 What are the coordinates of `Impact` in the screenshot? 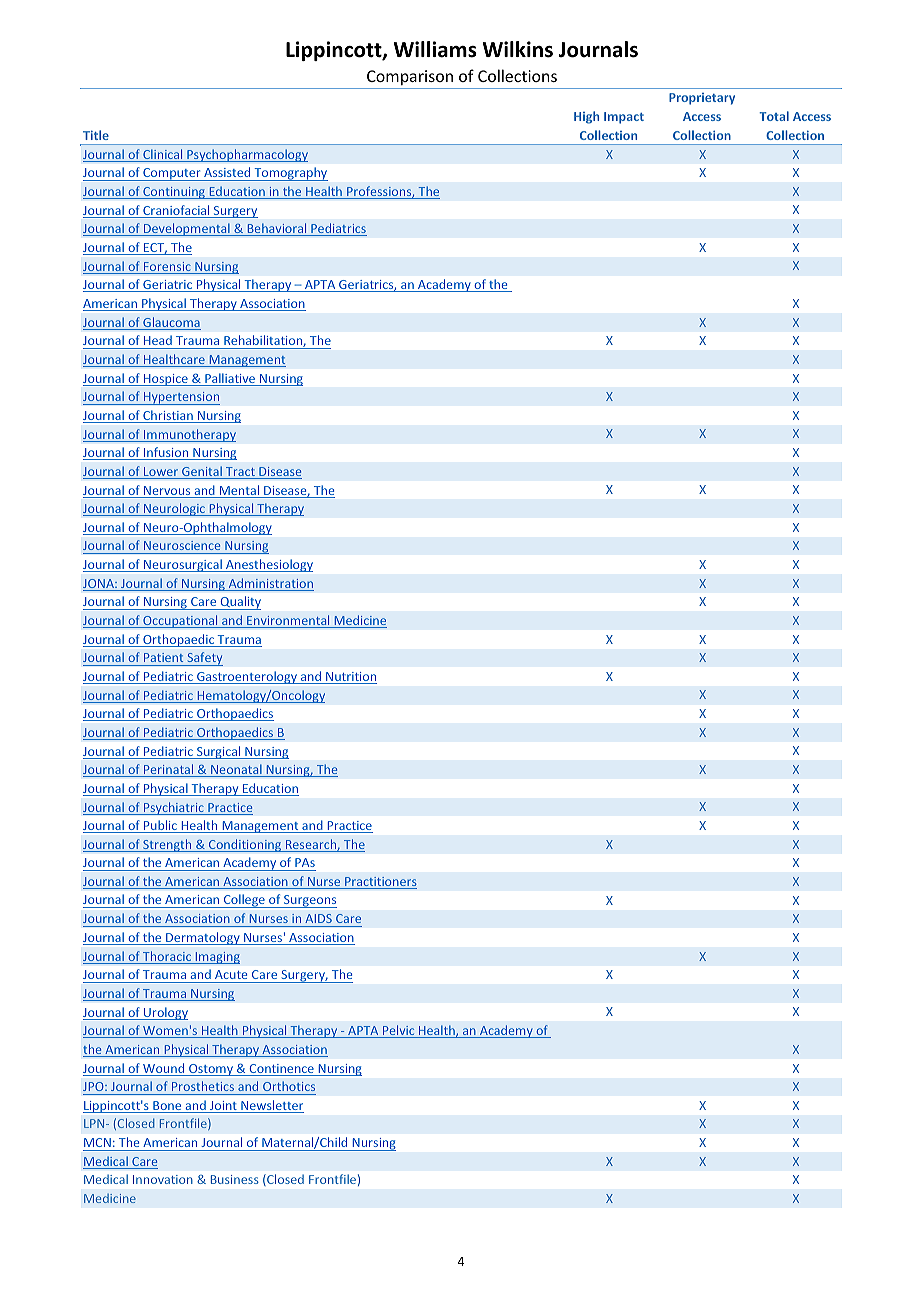 It's located at (624, 118).
